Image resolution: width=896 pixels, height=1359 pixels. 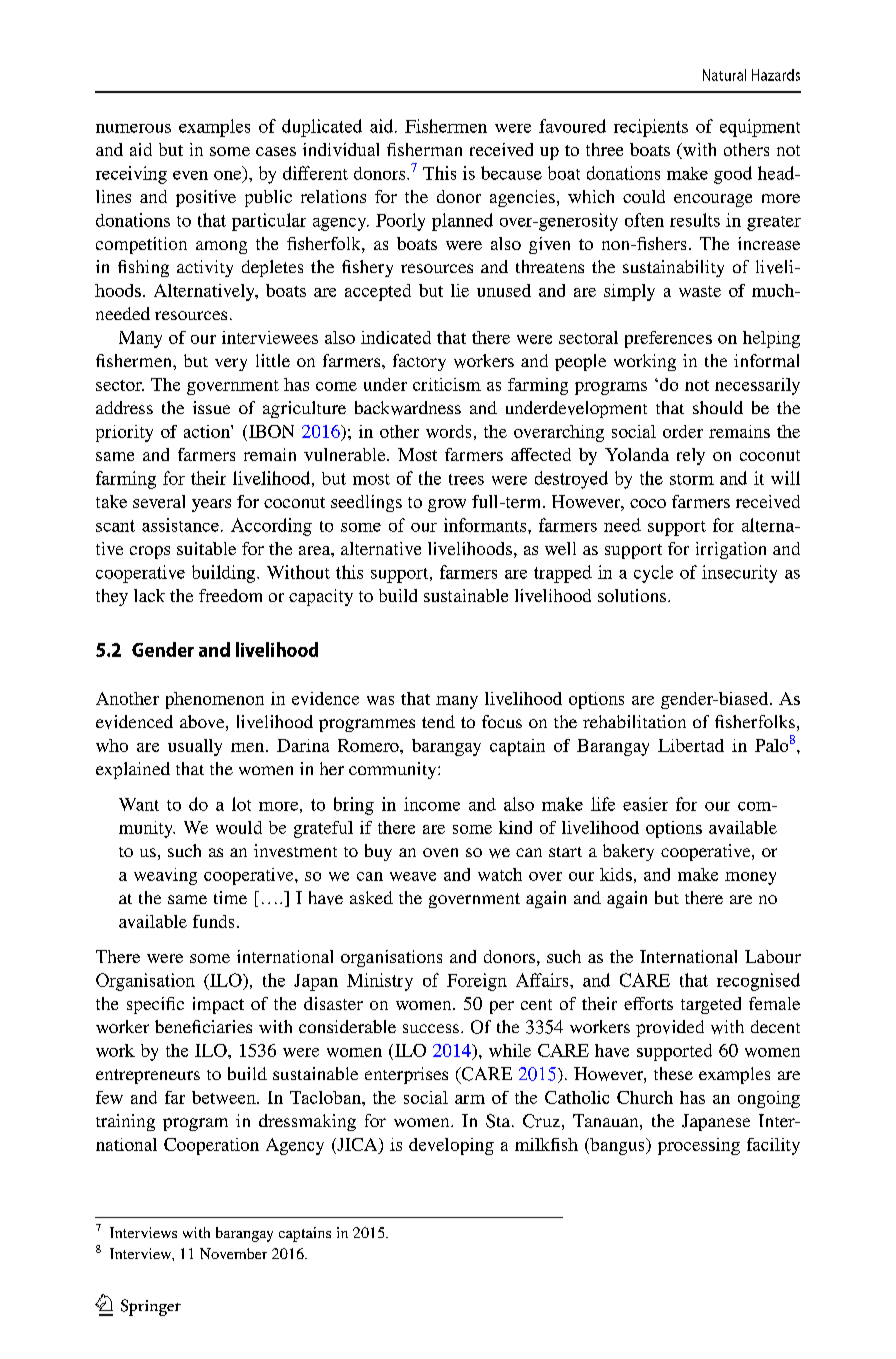 I want to click on Labour, so click(x=773, y=956).
